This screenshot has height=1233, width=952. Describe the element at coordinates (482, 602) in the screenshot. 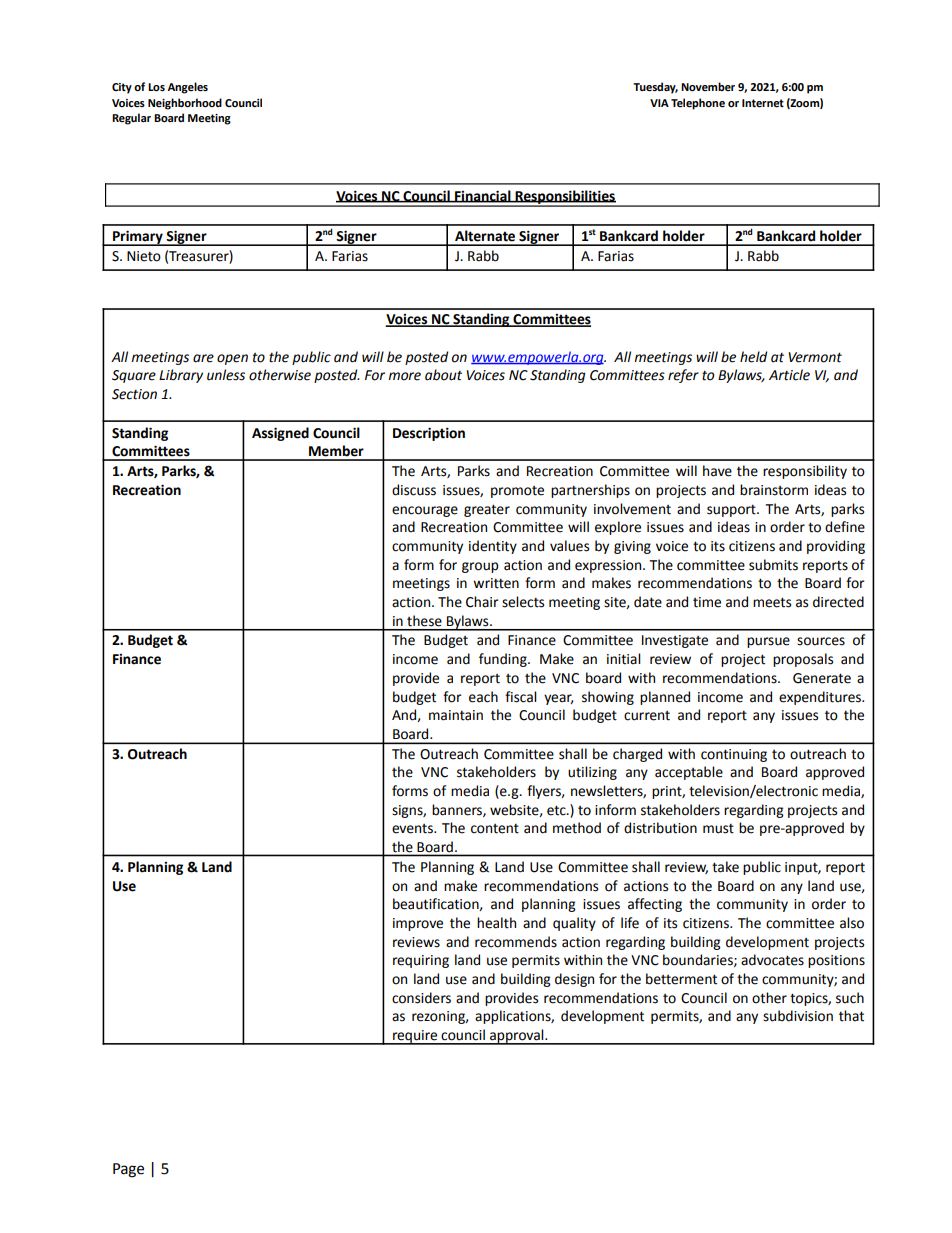

I see `Chair` at that location.
